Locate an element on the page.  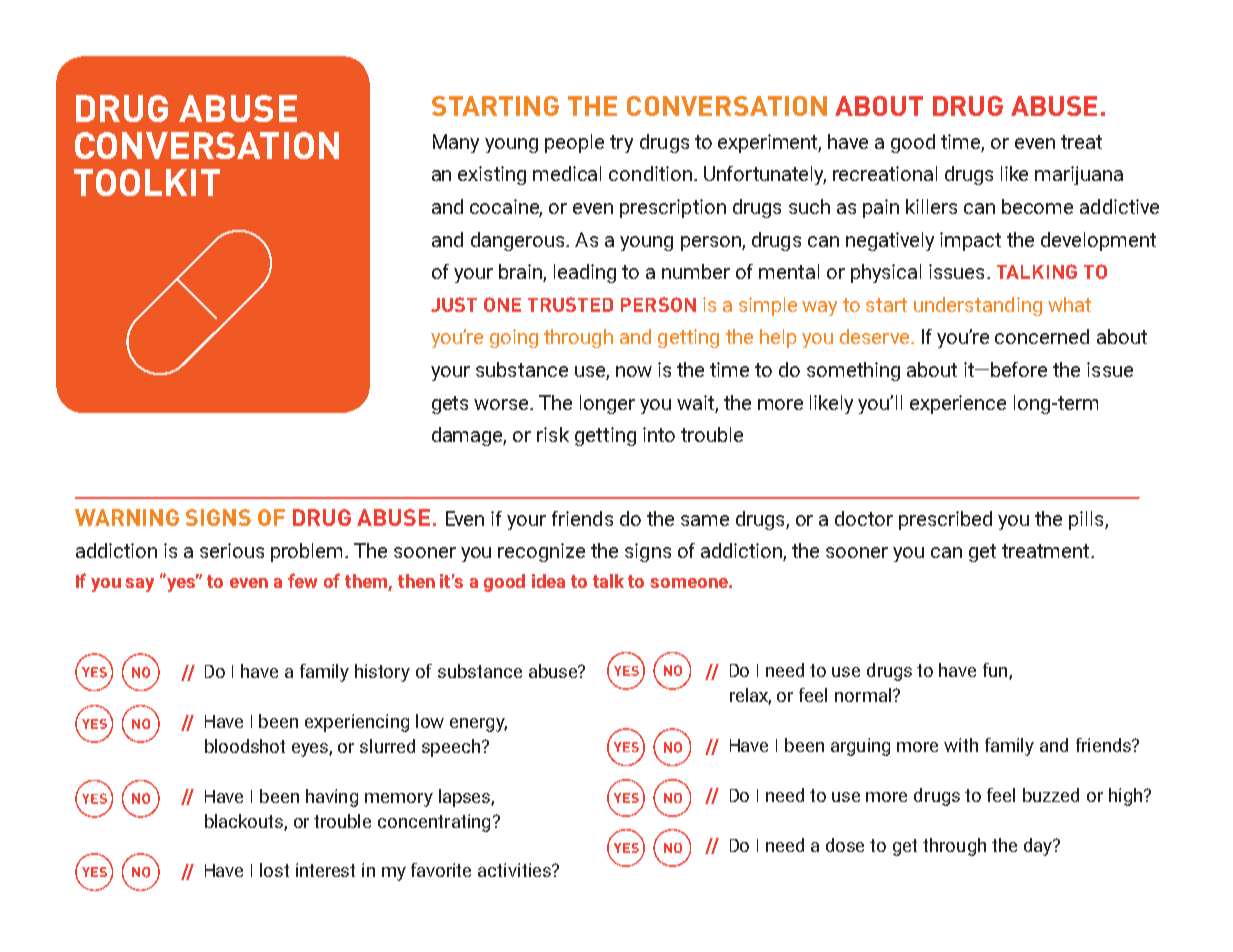
lost is located at coordinates (274, 870).
